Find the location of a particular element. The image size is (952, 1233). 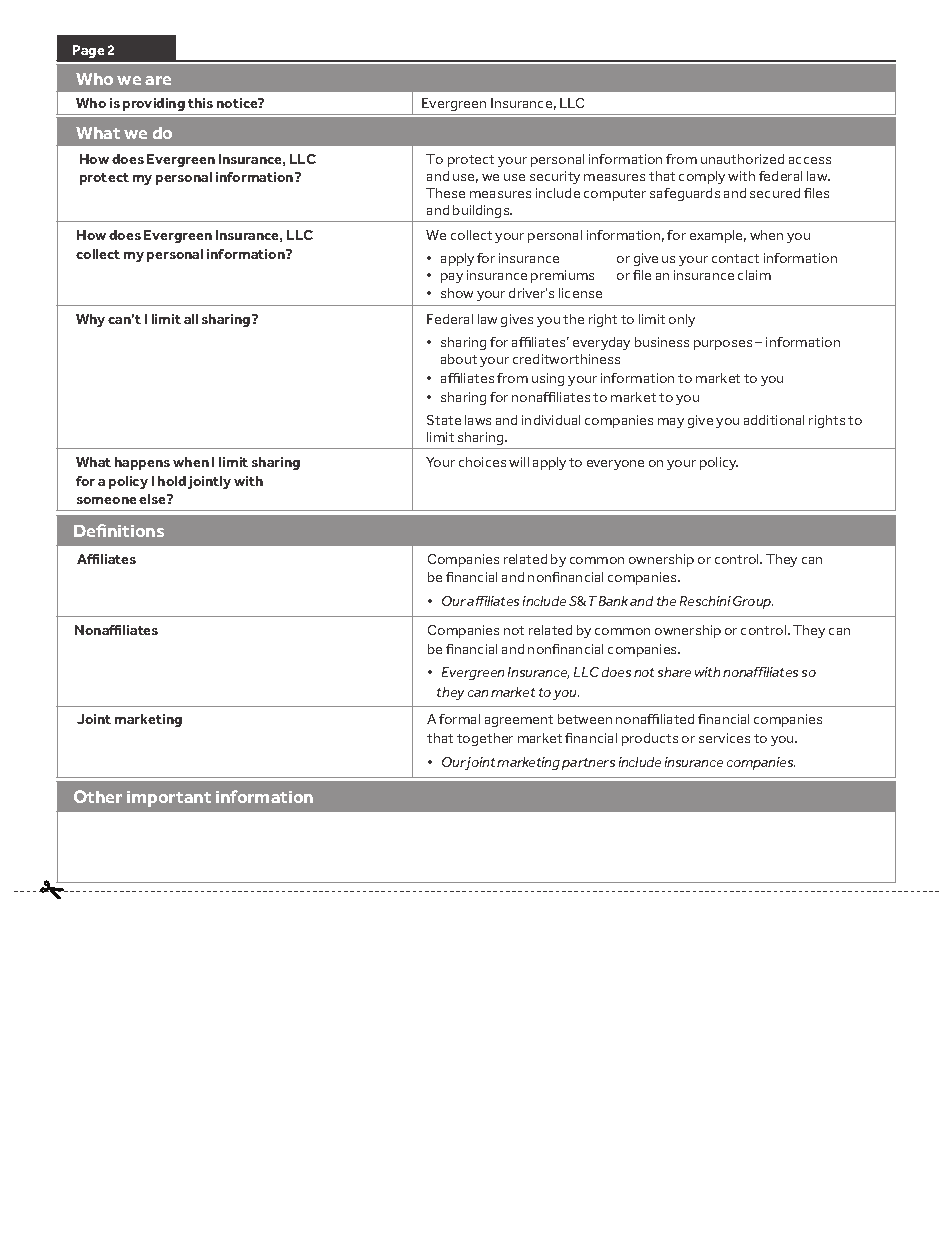

State is located at coordinates (444, 420).
